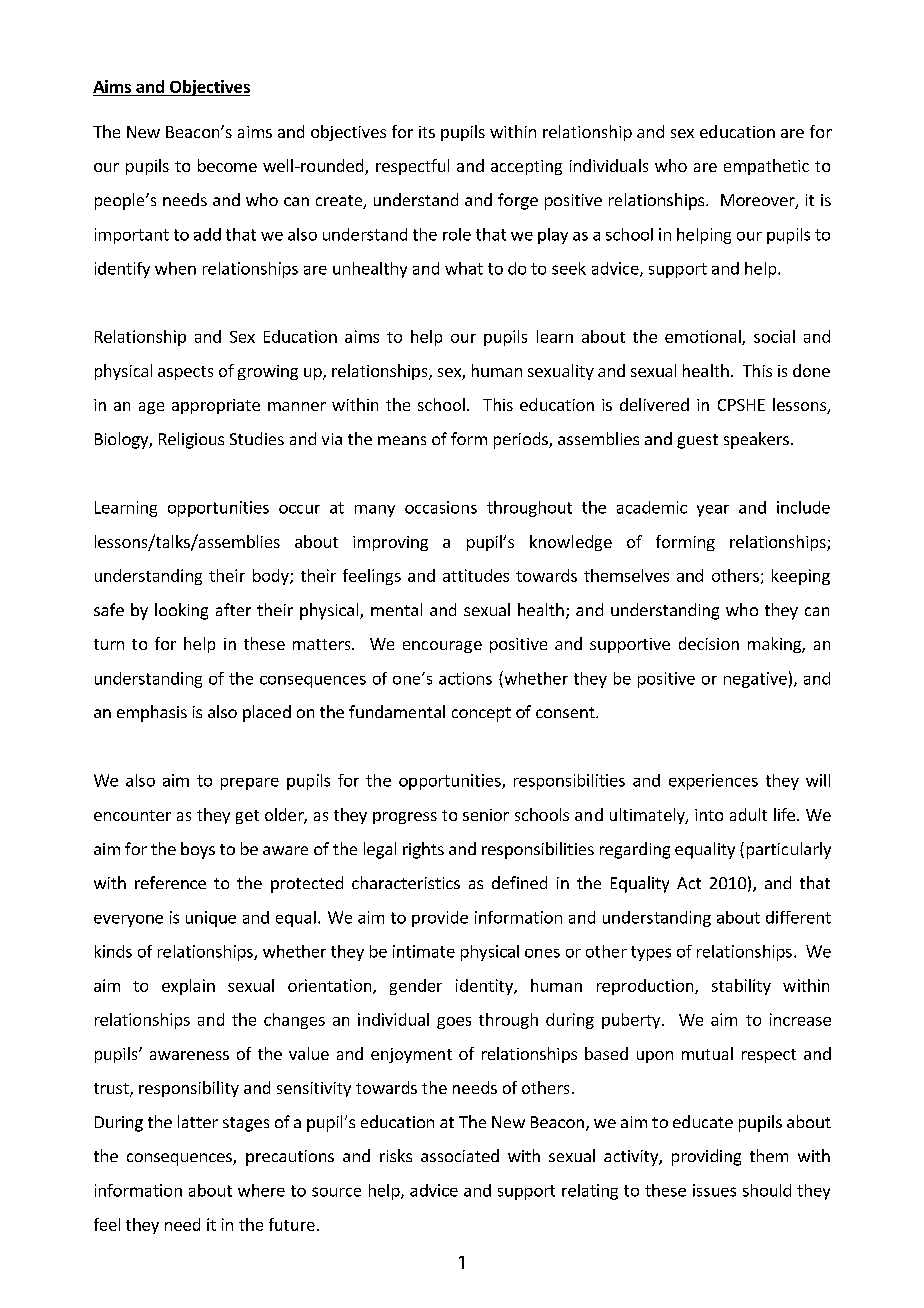  I want to click on empathetic, so click(766, 167).
